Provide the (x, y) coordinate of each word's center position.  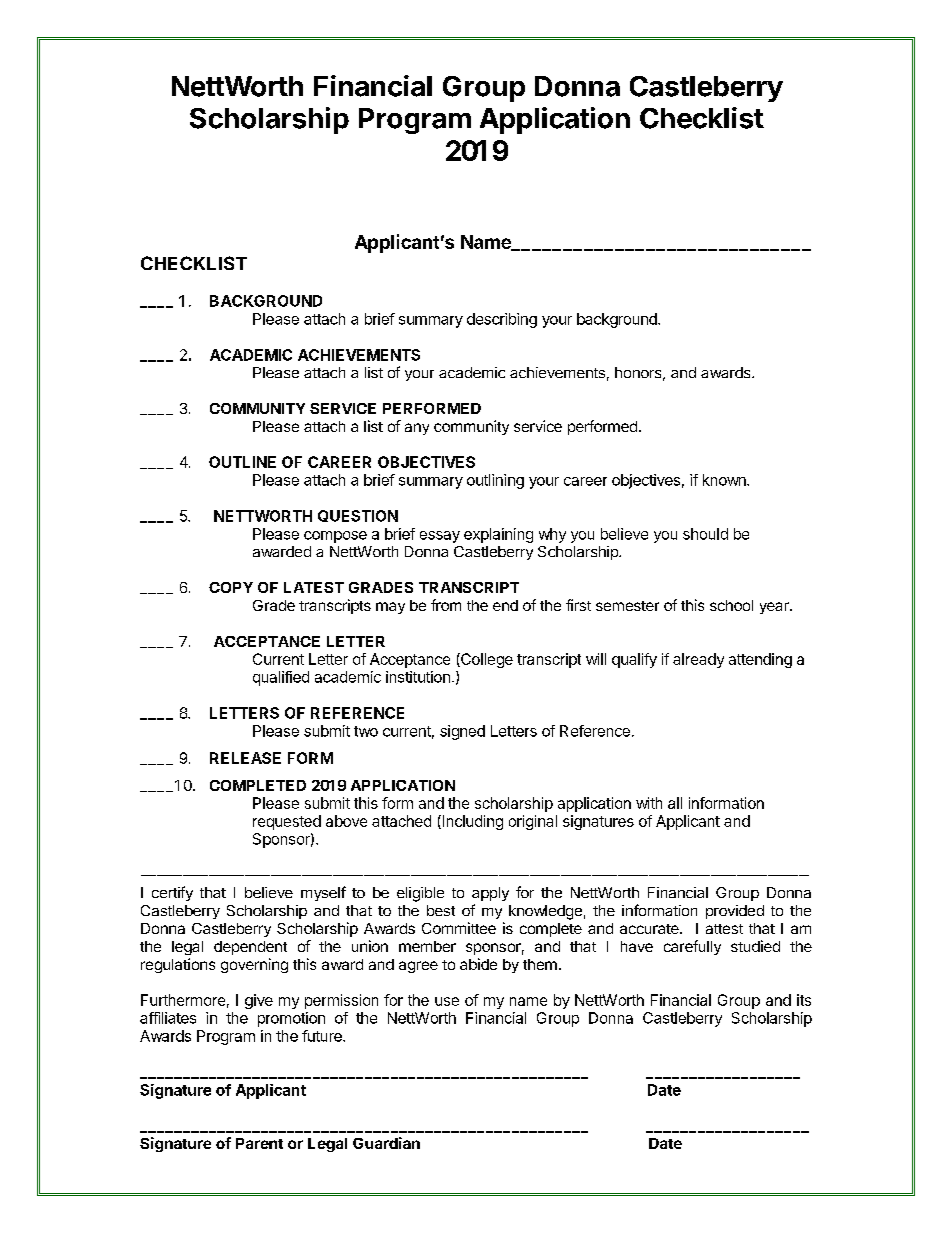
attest (724, 929)
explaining (498, 535)
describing (502, 320)
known (725, 480)
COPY (231, 587)
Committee (459, 928)
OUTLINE (242, 462)
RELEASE (245, 758)
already (698, 660)
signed (462, 732)
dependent (250, 948)
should (705, 534)
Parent (259, 1143)
